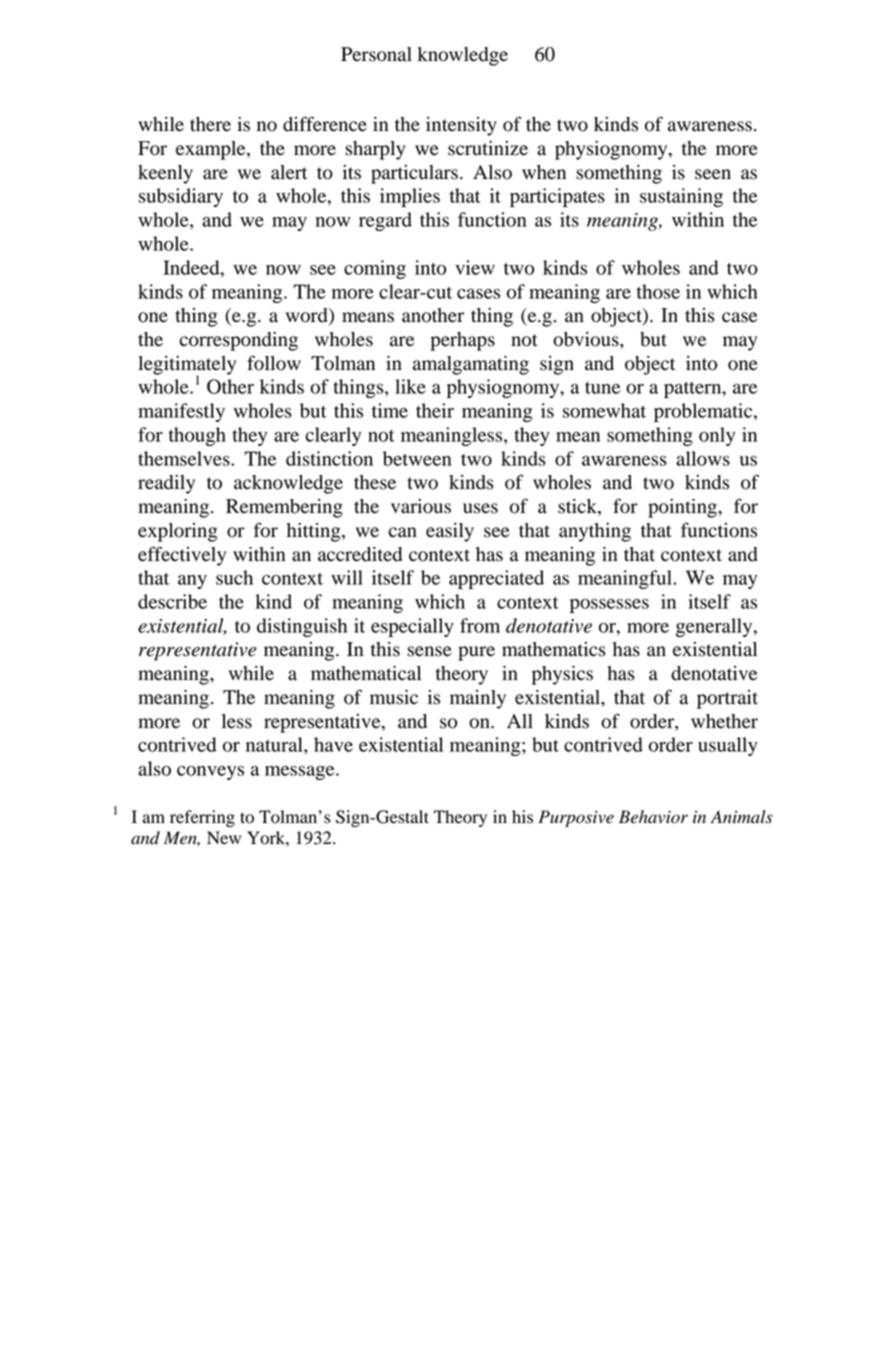 This screenshot has width=896, height=1345. Describe the element at coordinates (653, 817) in the screenshot. I see `Behavior` at that location.
